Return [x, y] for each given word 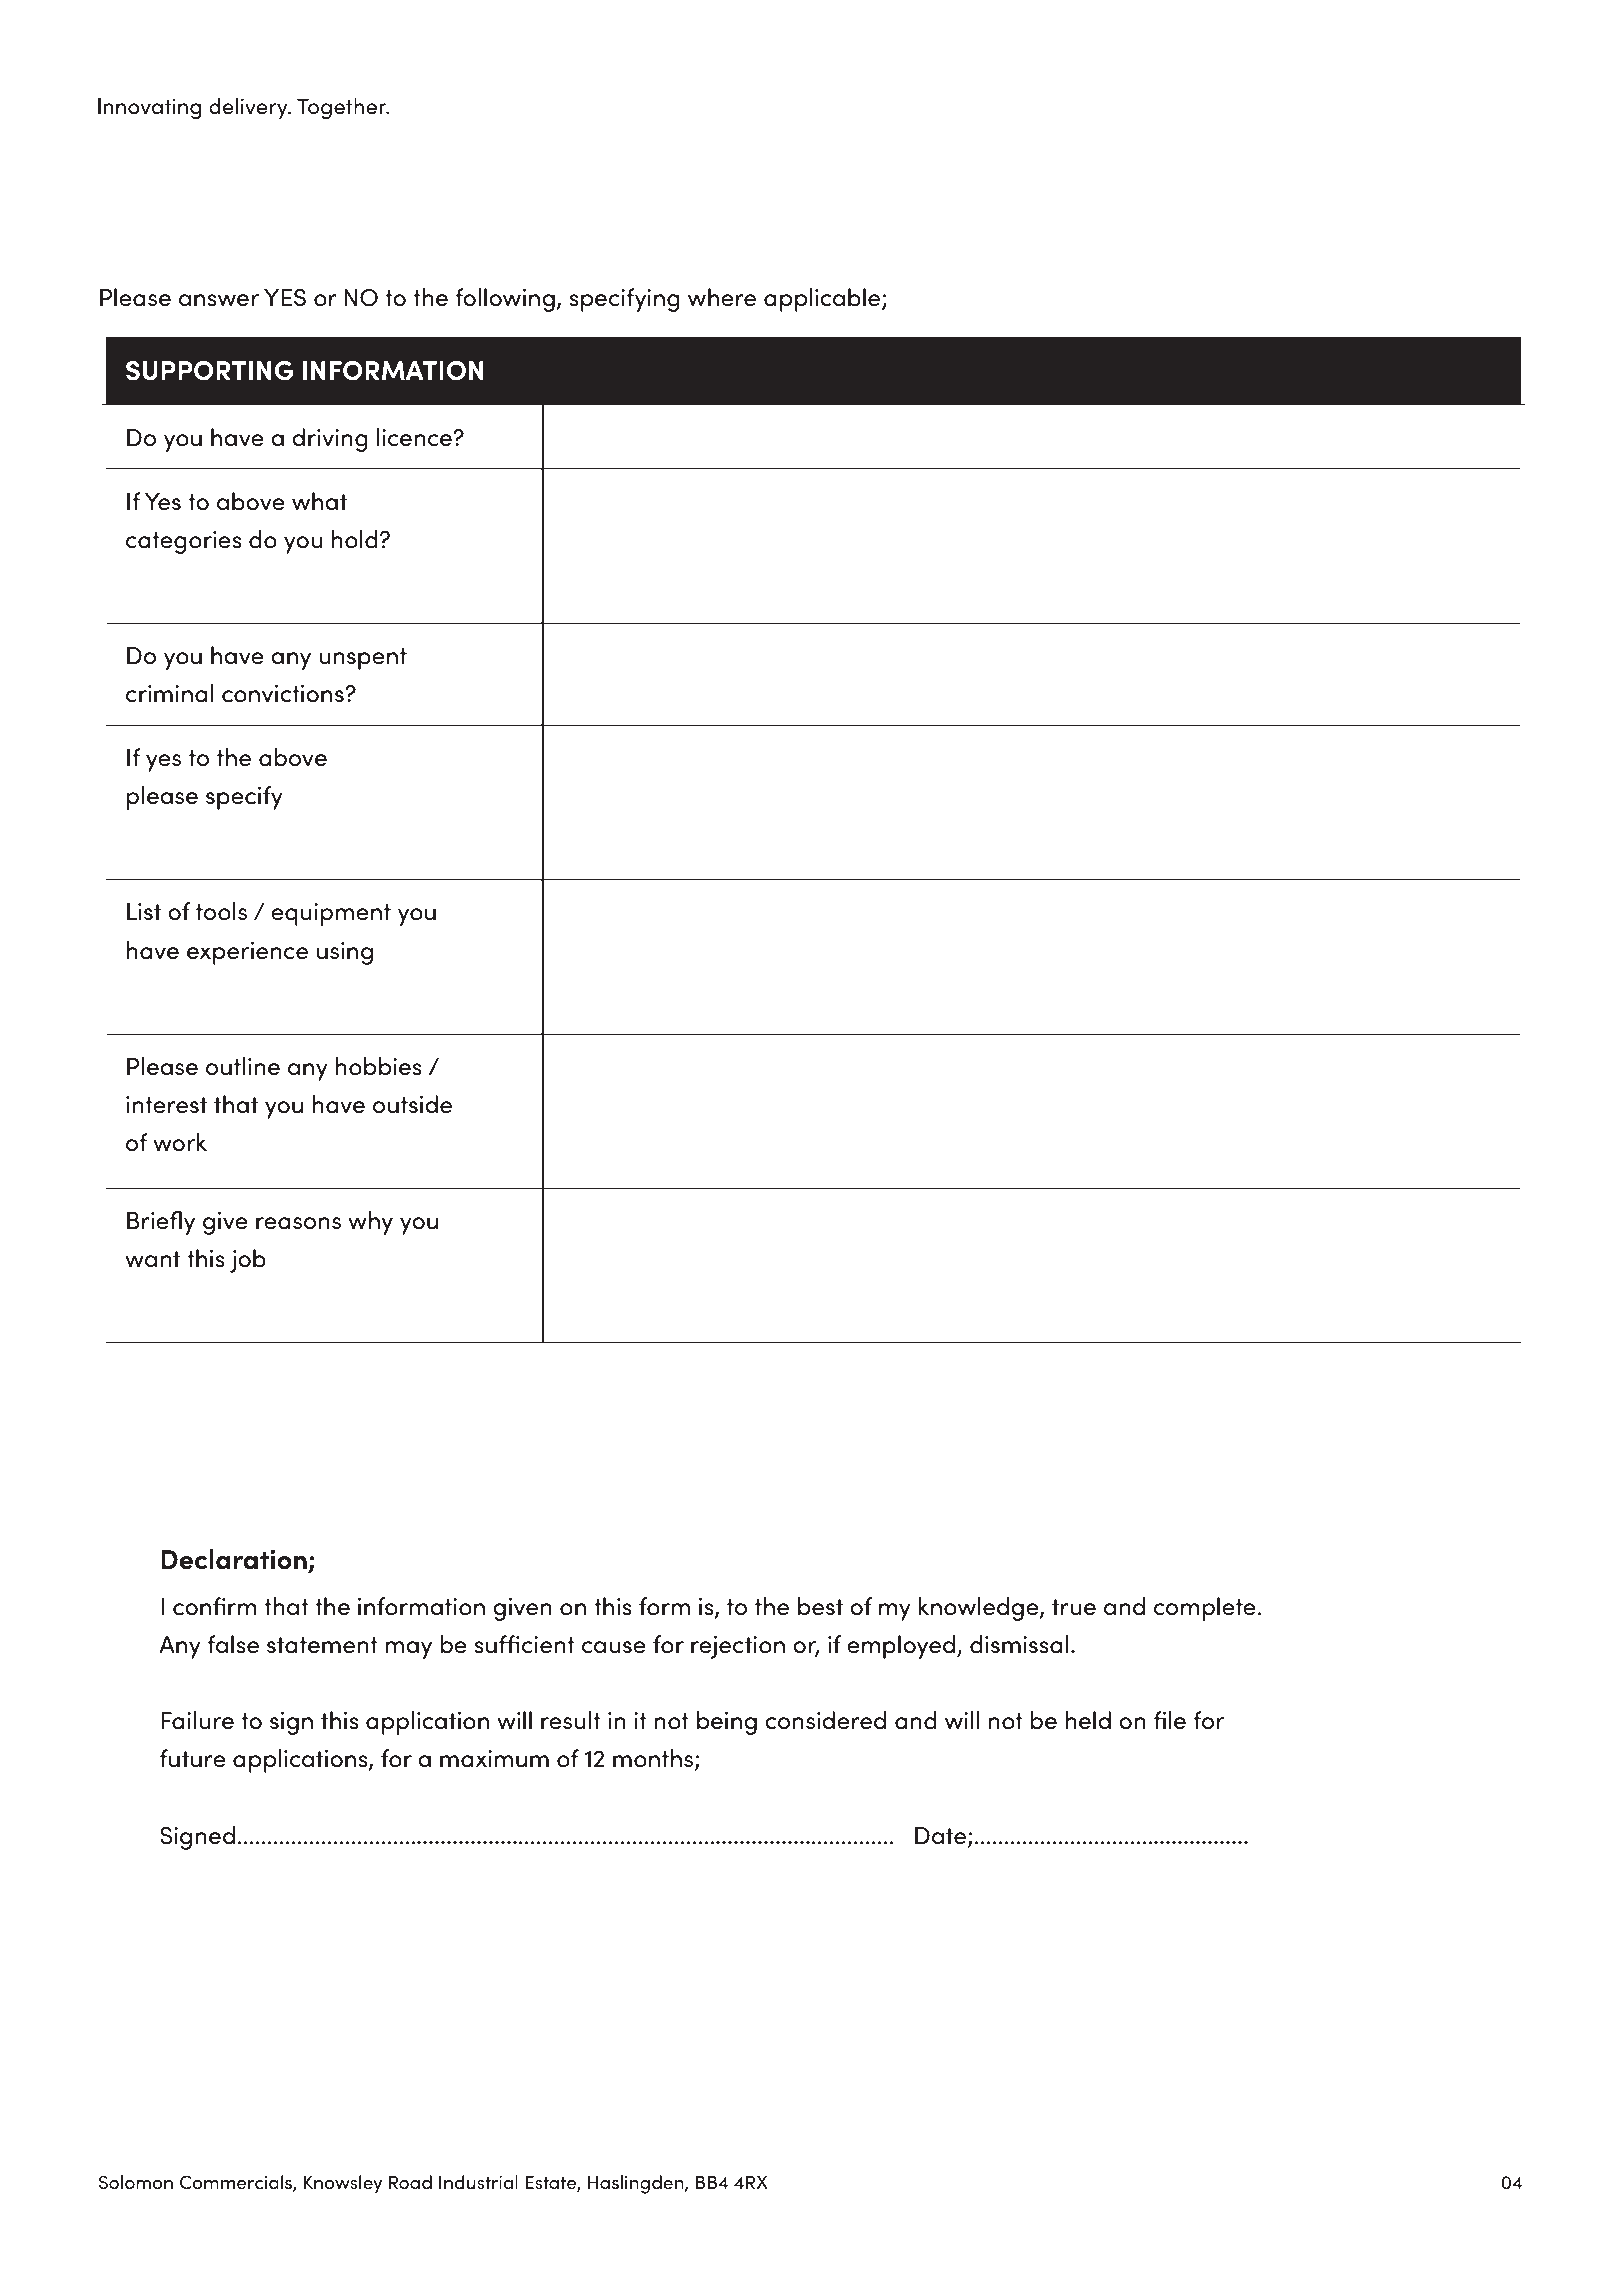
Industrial [478, 2182]
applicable [823, 300]
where [722, 297]
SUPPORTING [210, 371]
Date [942, 1836]
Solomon [136, 2182]
